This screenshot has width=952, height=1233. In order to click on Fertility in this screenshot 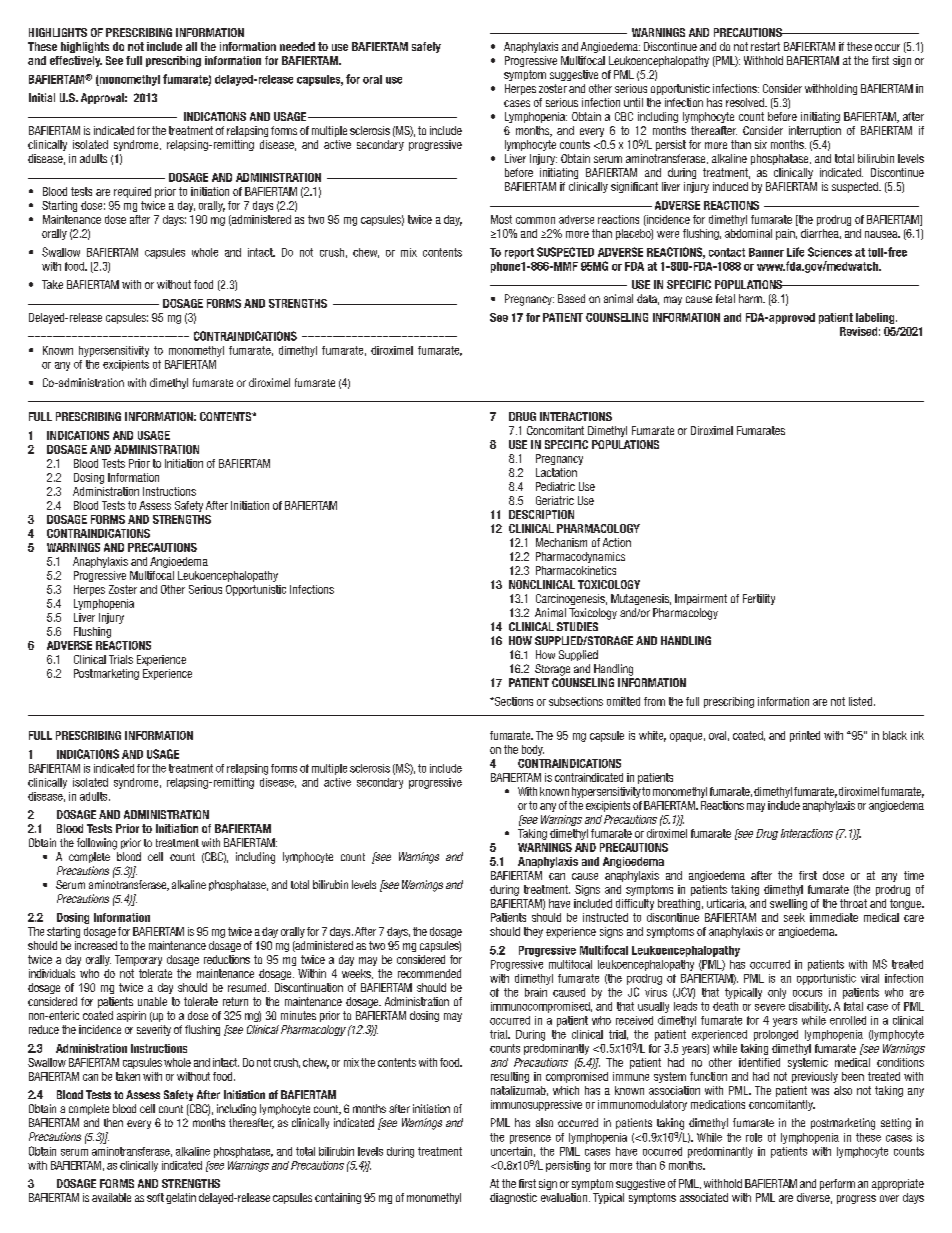, I will do `click(759, 599)`.
